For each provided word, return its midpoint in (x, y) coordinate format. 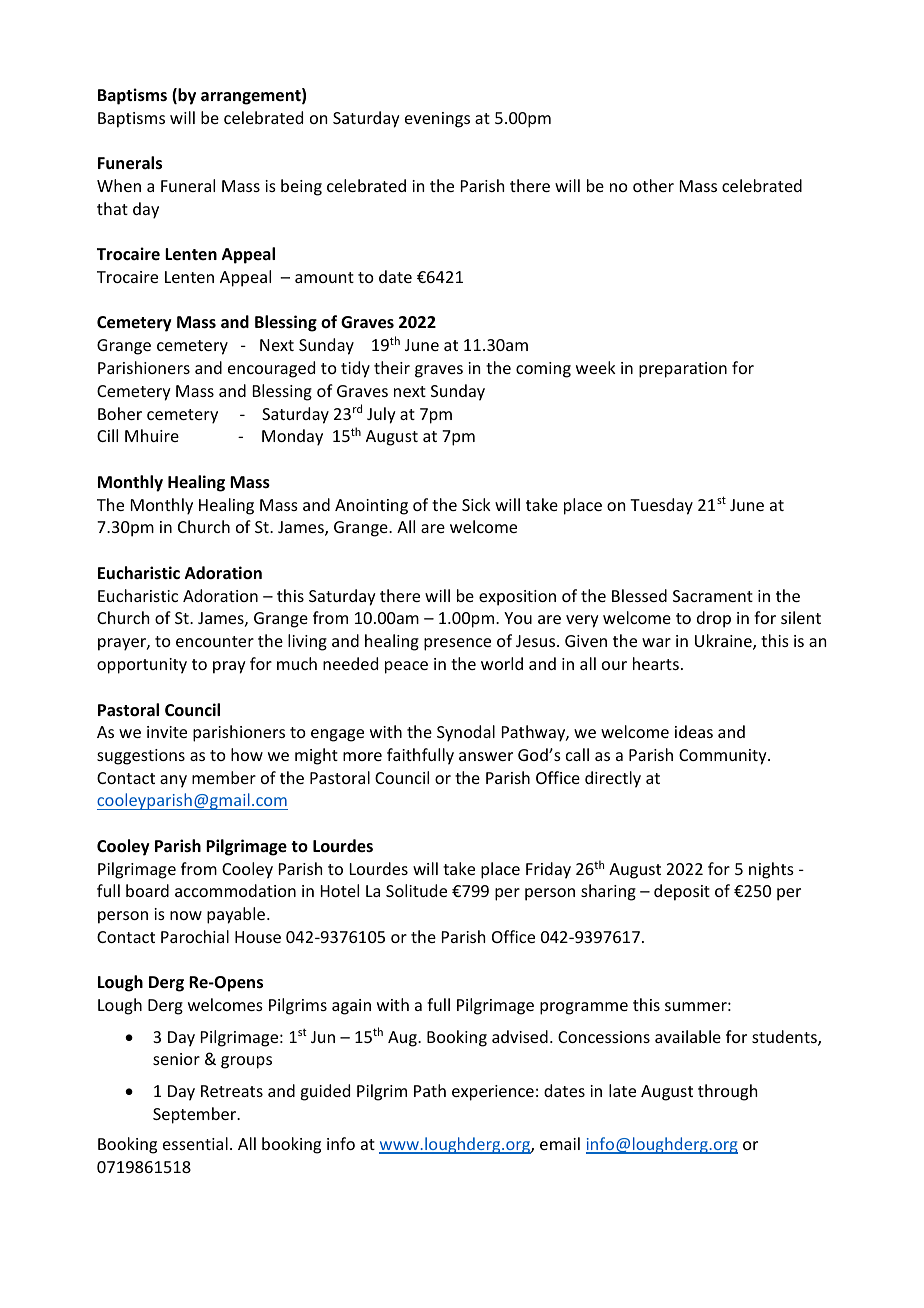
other (653, 185)
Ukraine (724, 642)
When (119, 185)
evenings (437, 120)
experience (493, 1093)
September (196, 1115)
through (727, 1092)
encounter (215, 641)
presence (457, 644)
